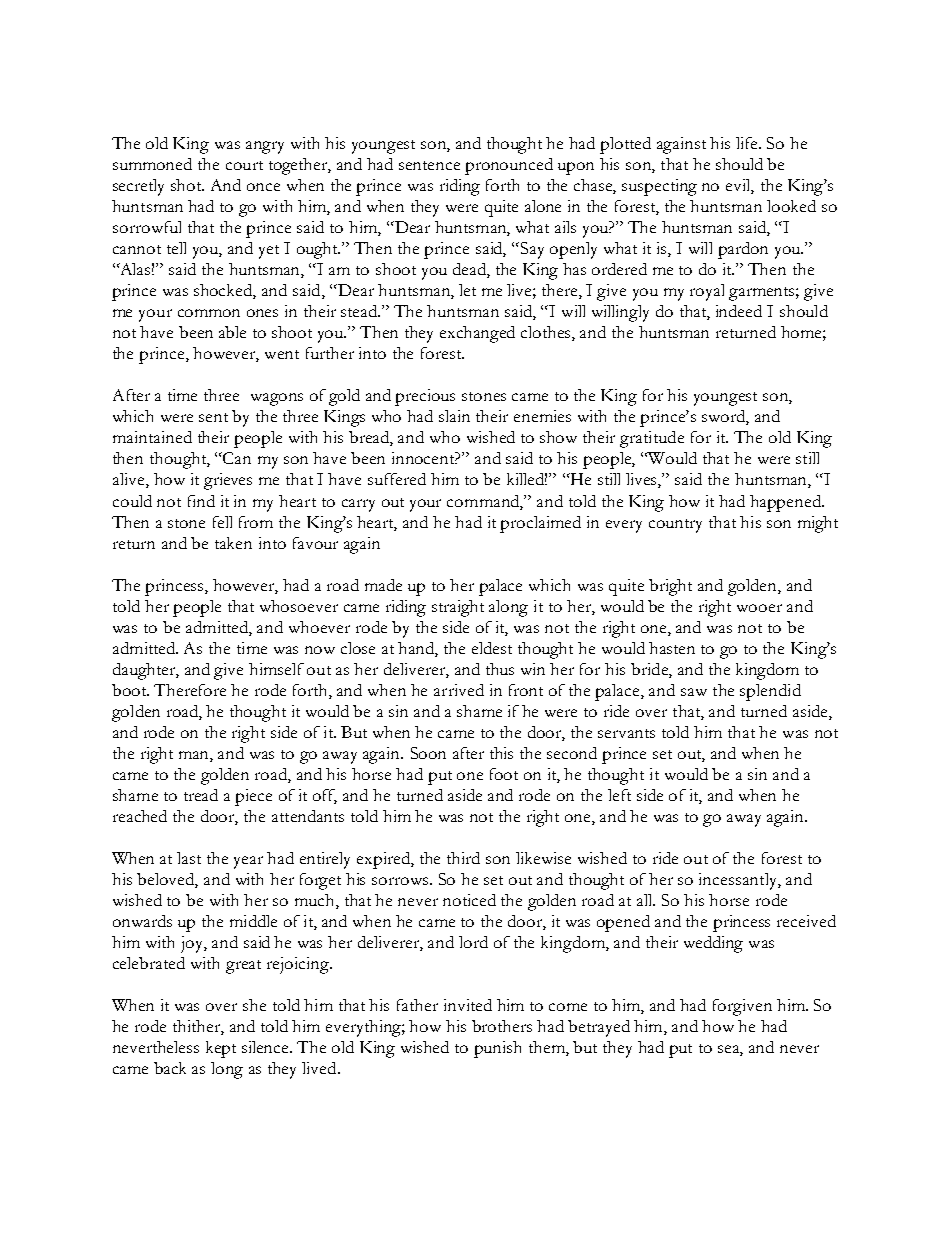 The width and height of the screenshot is (952, 1233). Describe the element at coordinates (497, 1049) in the screenshot. I see `punish` at that location.
